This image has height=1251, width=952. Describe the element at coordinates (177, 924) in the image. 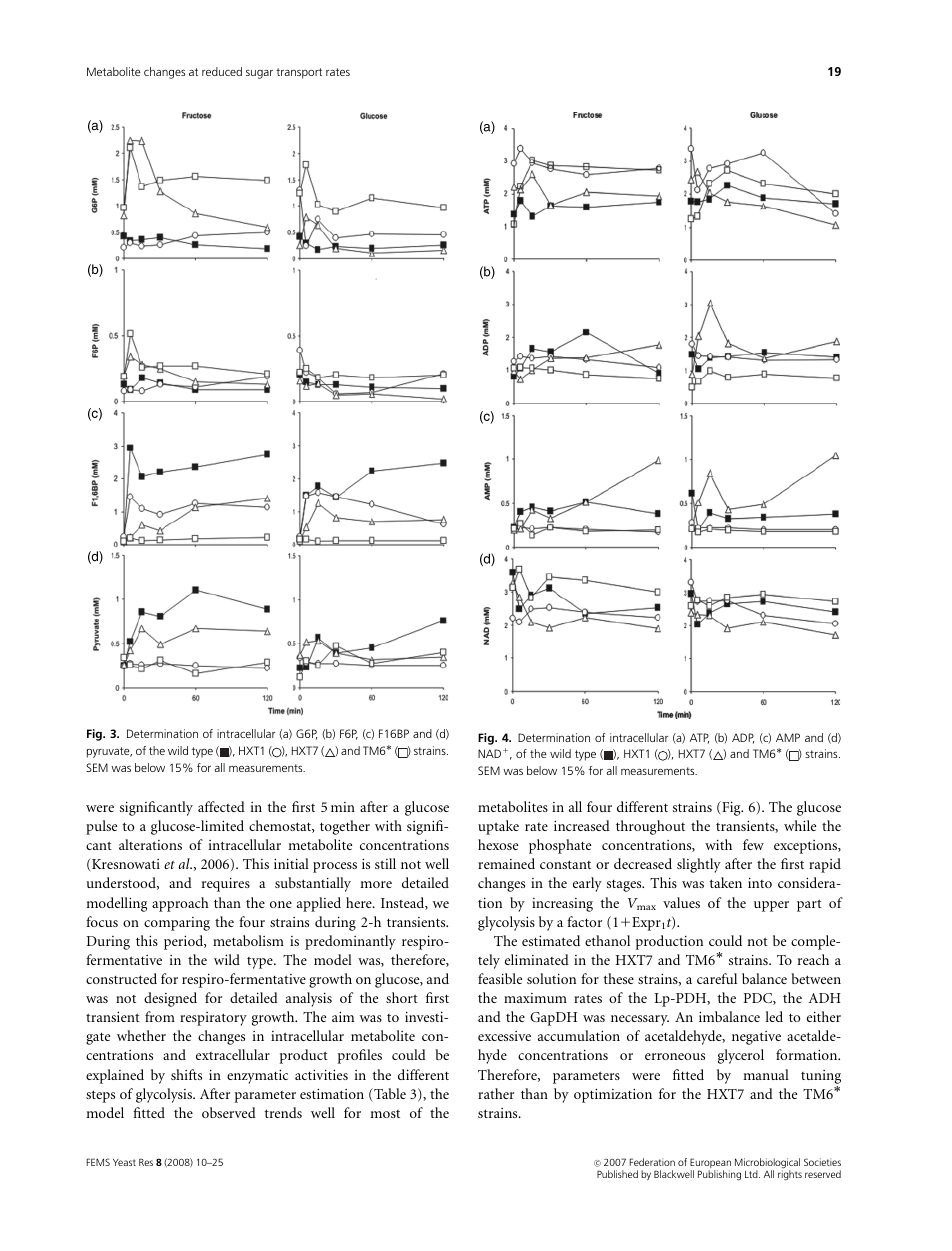

I see `comparing` at that location.
